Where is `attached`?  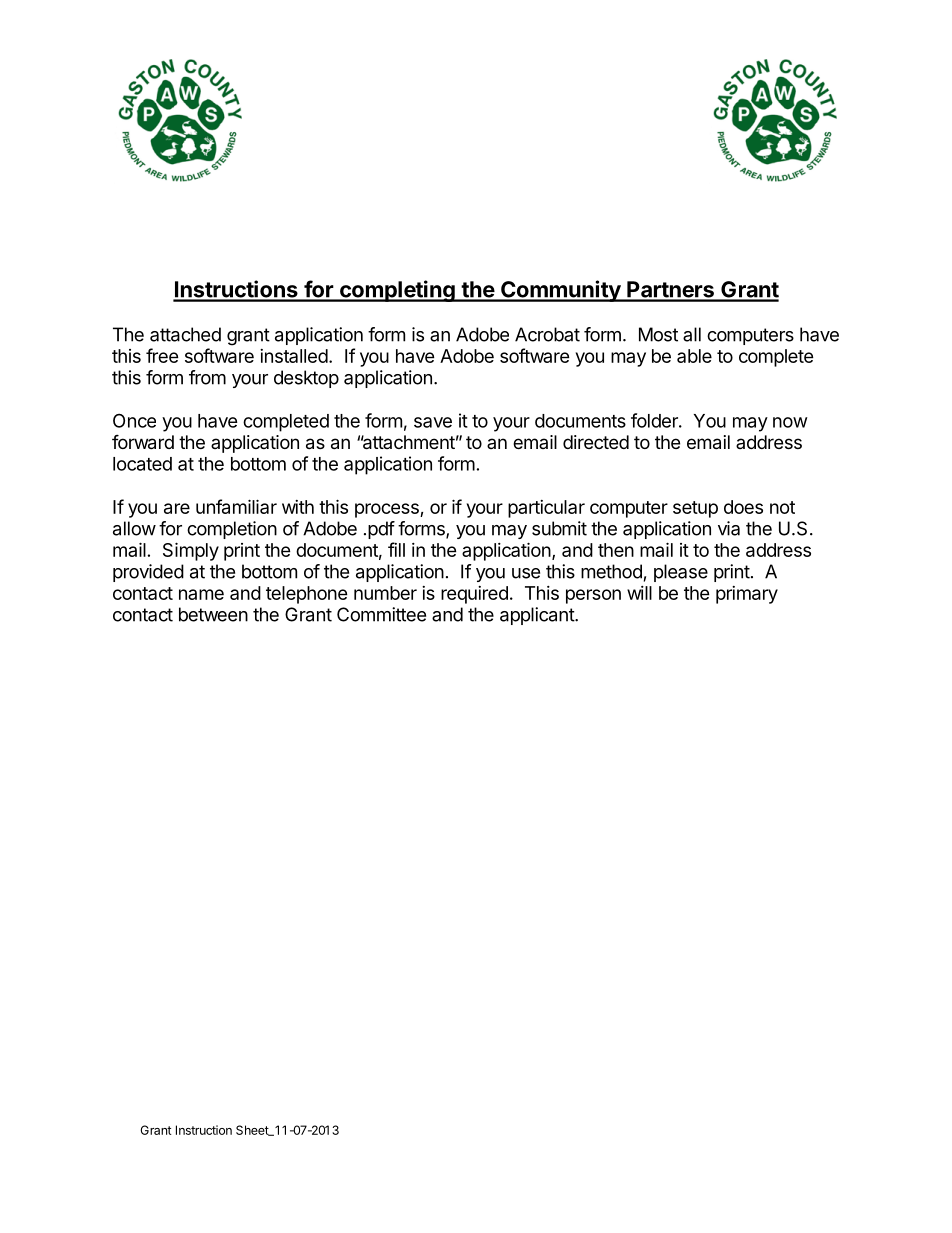 attached is located at coordinates (185, 334).
